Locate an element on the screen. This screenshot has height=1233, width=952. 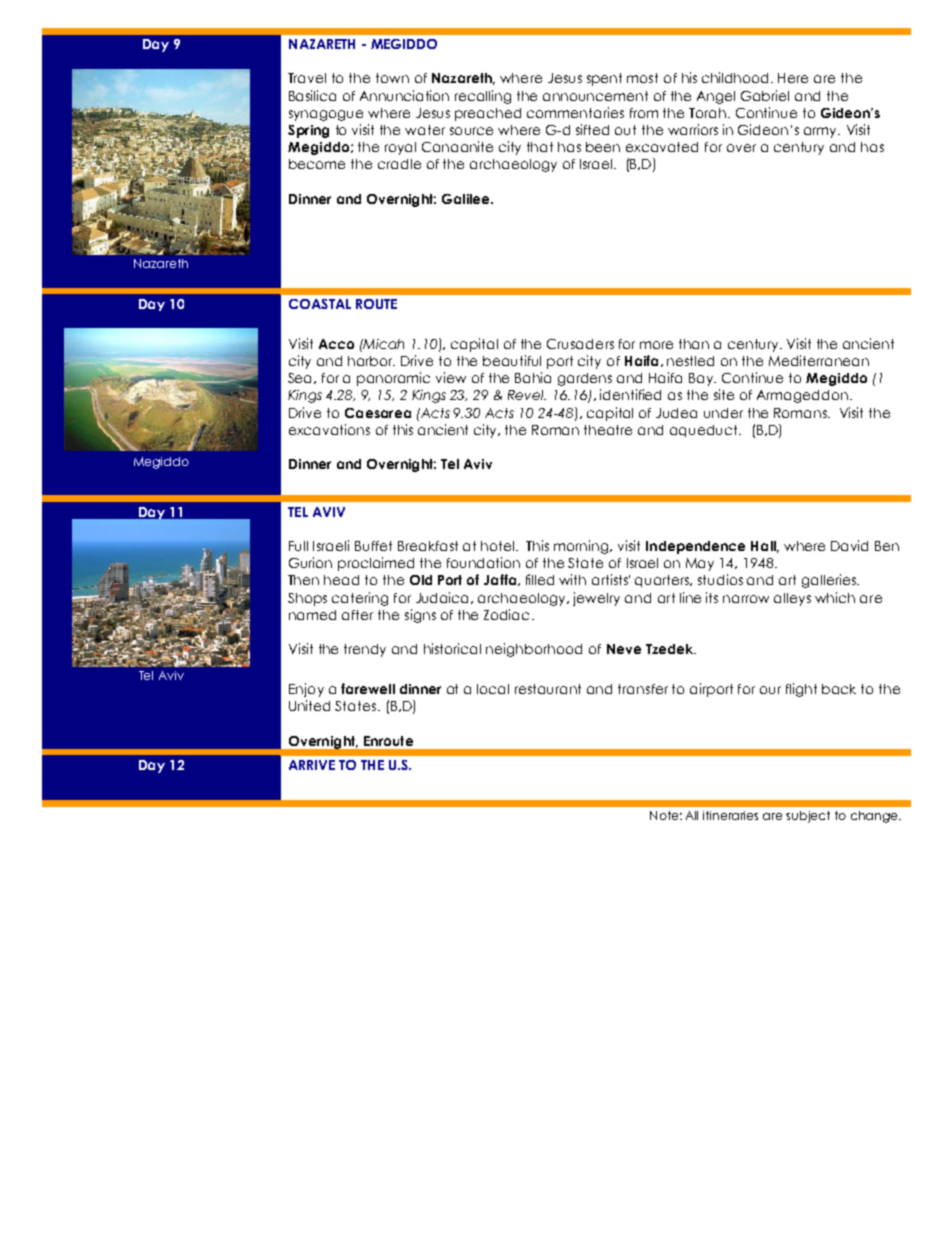
announcement is located at coordinates (595, 96).
